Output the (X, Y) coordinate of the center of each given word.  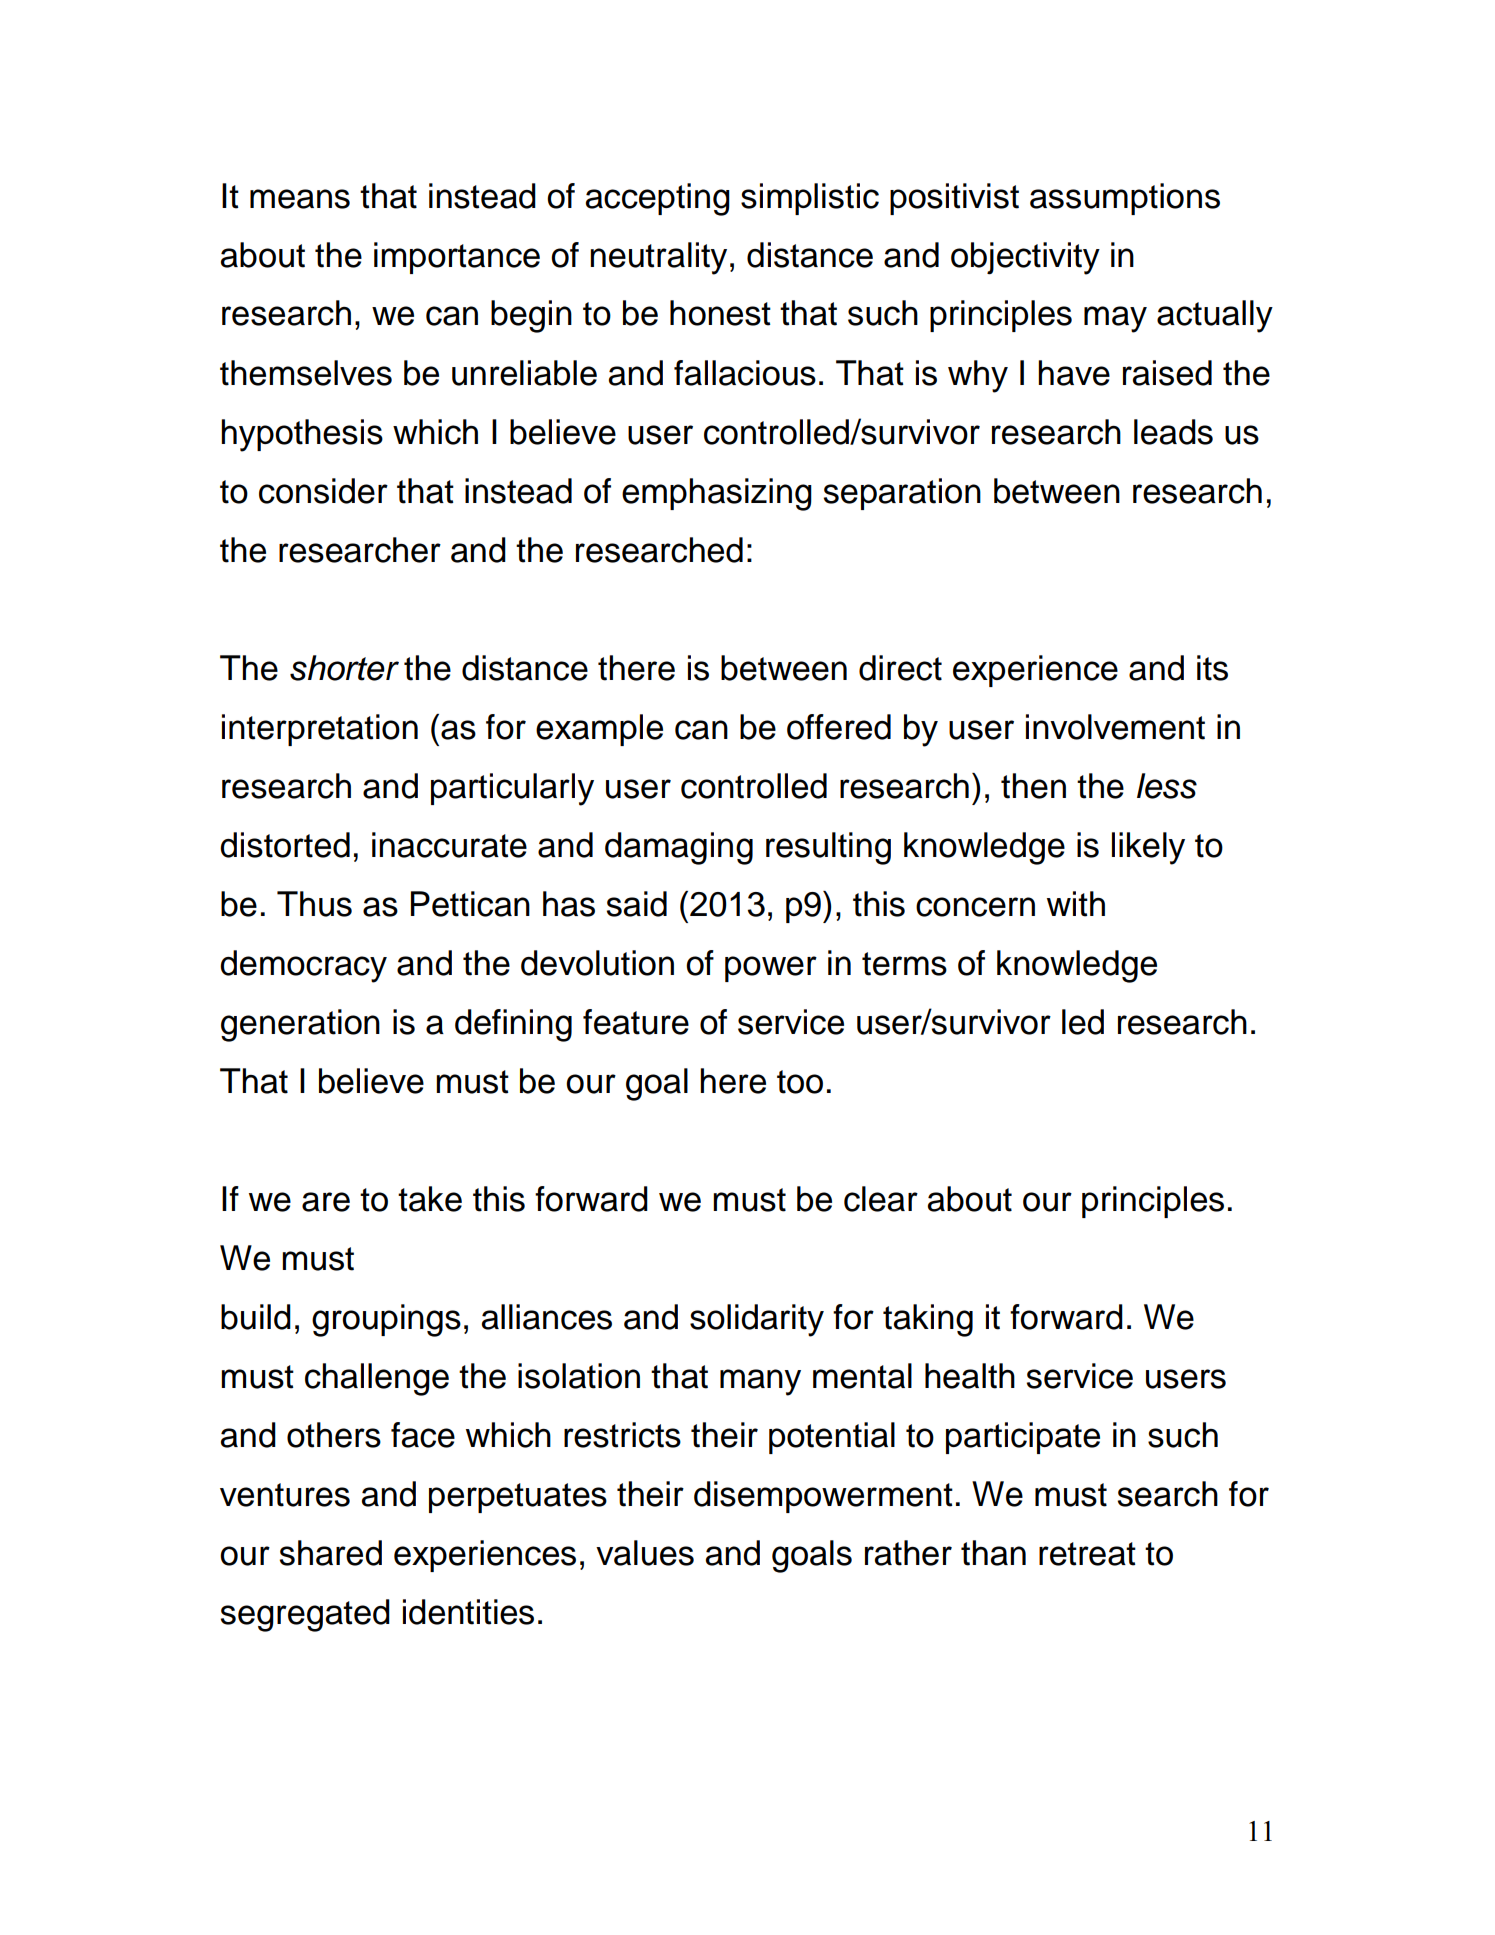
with (1076, 904)
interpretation (320, 730)
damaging (679, 848)
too (800, 1082)
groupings (386, 1320)
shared (331, 1553)
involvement (1115, 727)
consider (323, 491)
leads (1173, 432)
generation (300, 1025)
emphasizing (717, 494)
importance (457, 258)
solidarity (757, 1320)
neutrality (658, 258)
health (970, 1376)
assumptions (1125, 199)
